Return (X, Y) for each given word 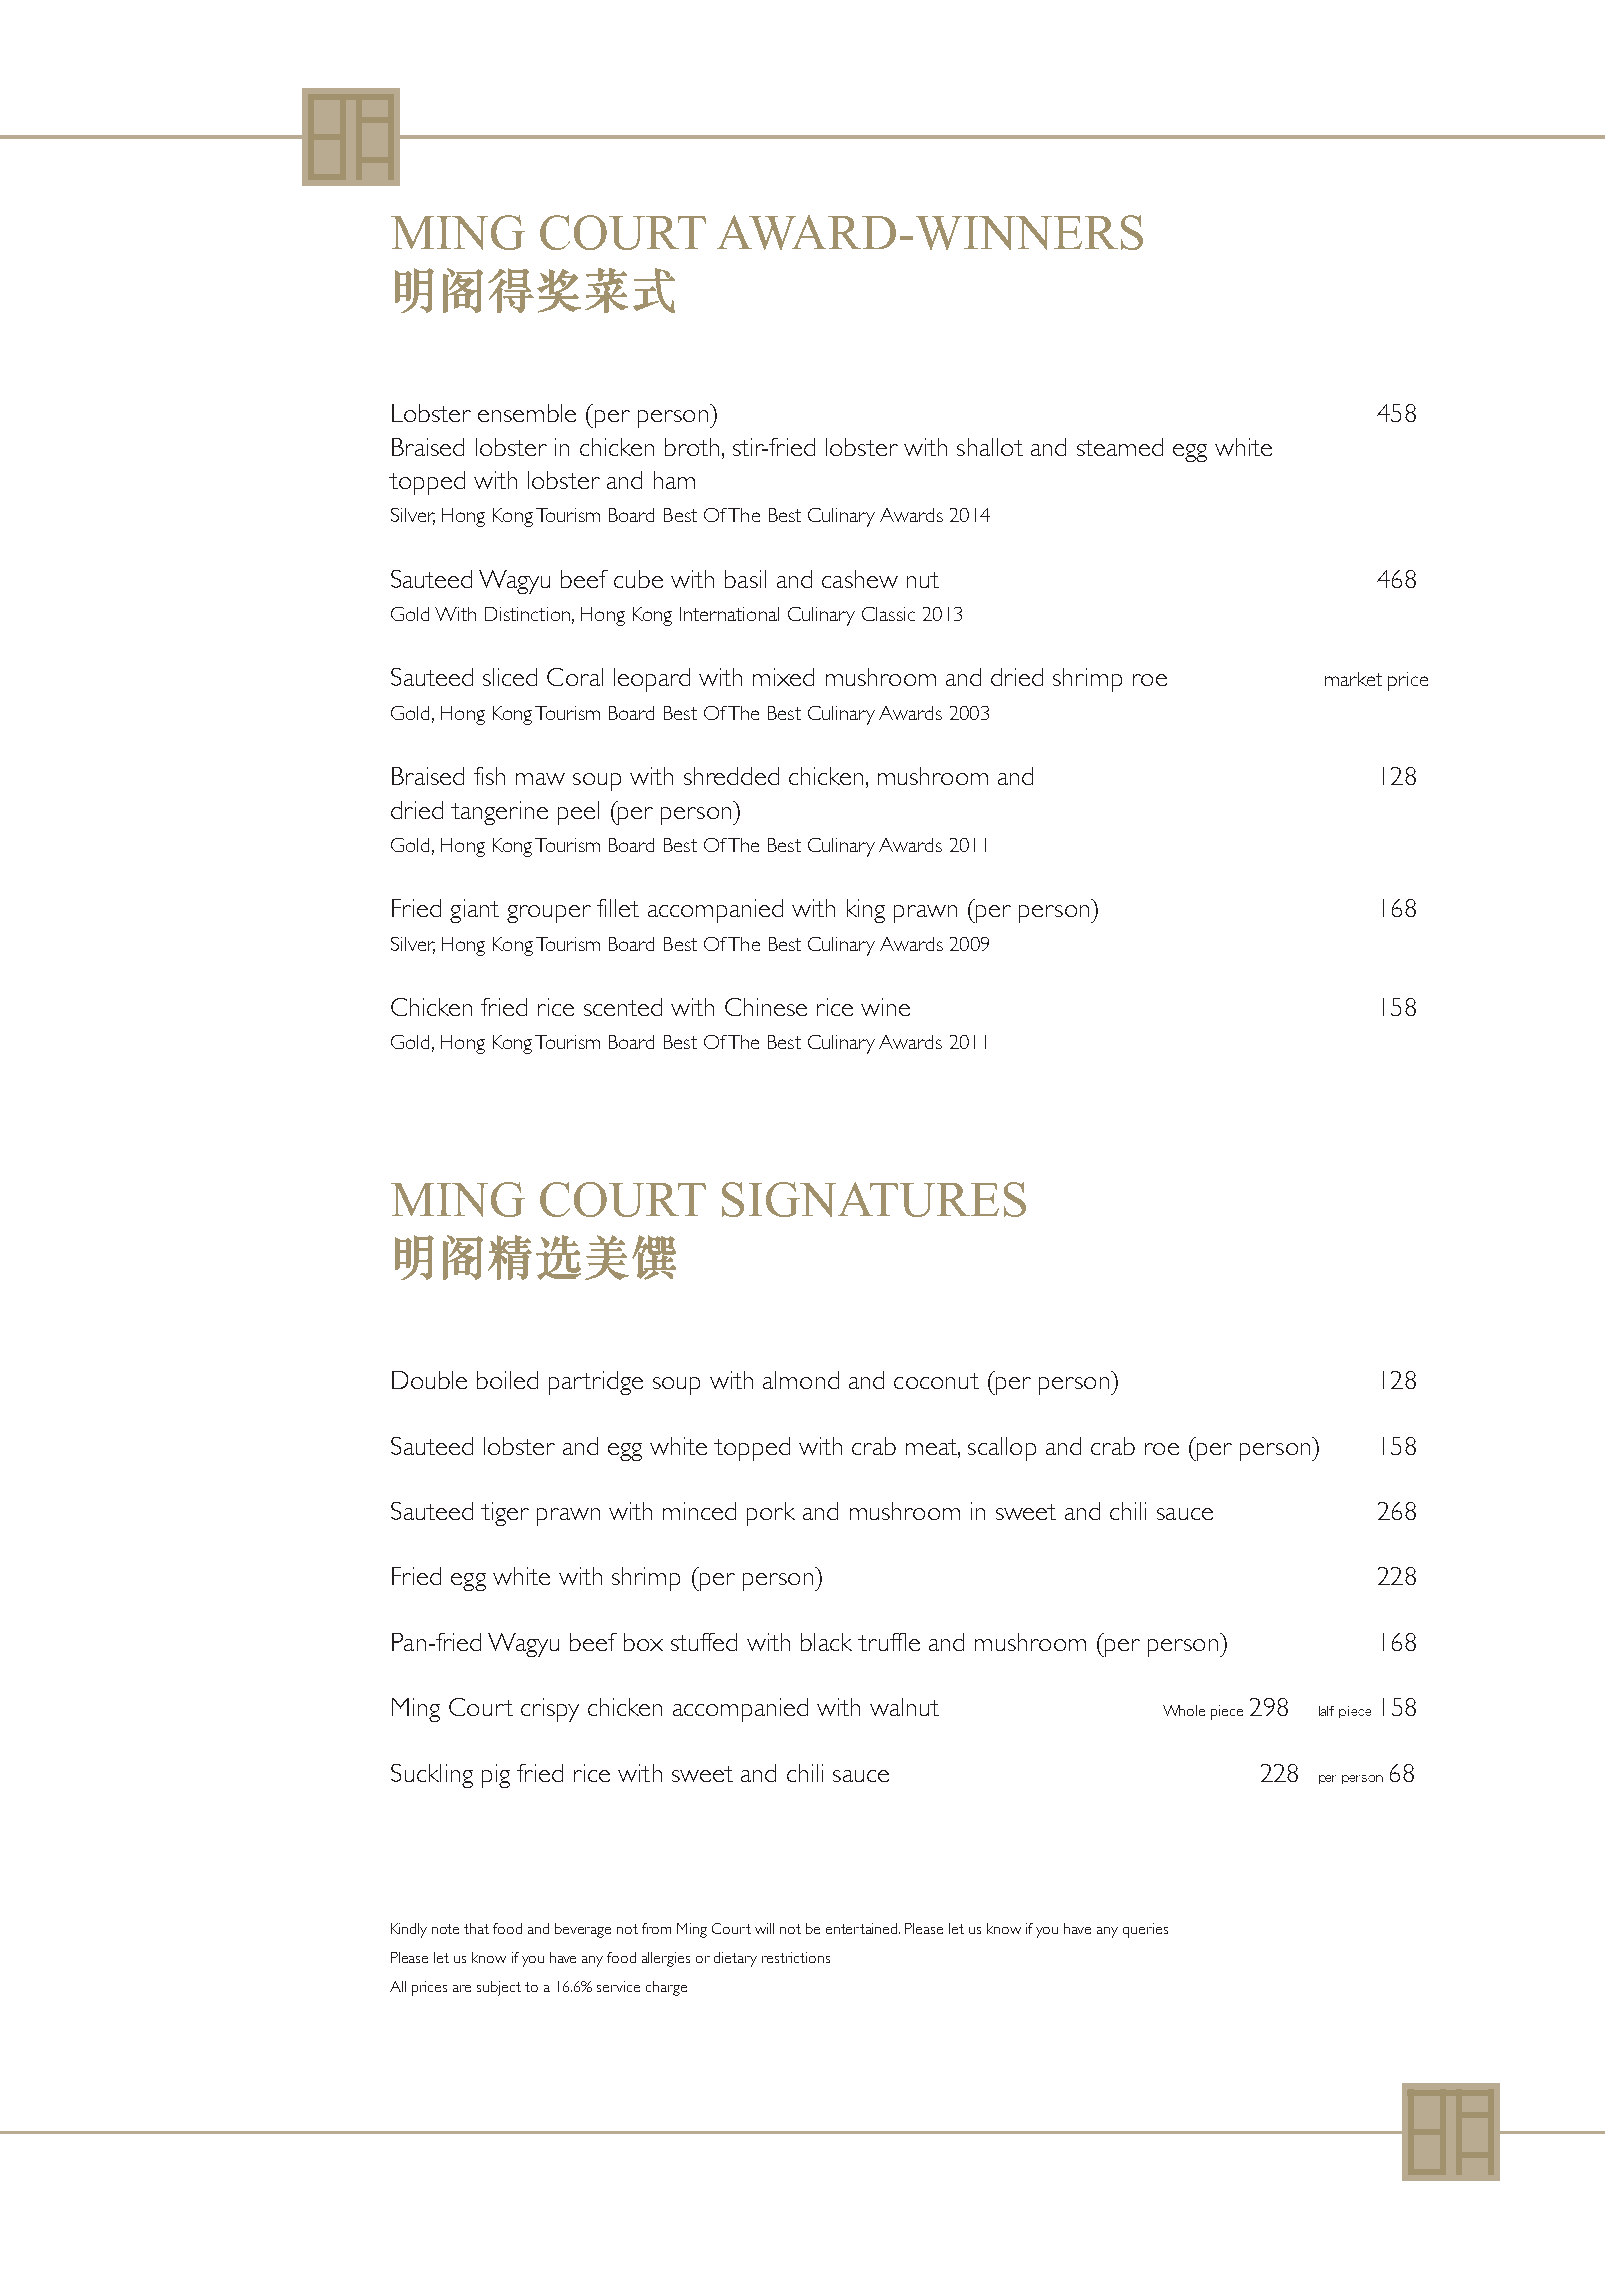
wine (885, 1007)
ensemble (527, 413)
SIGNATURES (874, 1199)
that (476, 1928)
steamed (1120, 447)
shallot (990, 447)
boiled (507, 1380)
